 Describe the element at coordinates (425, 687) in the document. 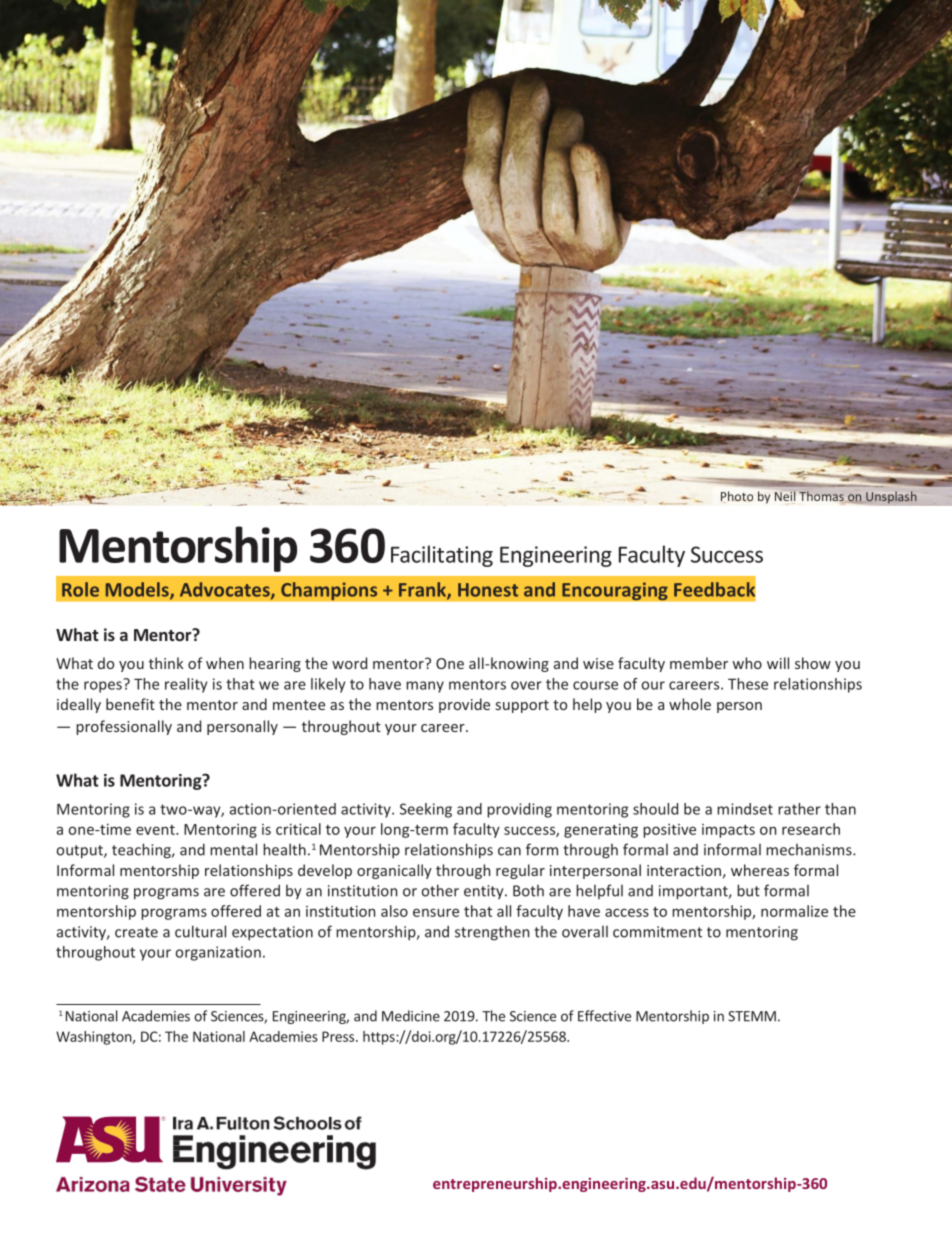

I see `many` at that location.
